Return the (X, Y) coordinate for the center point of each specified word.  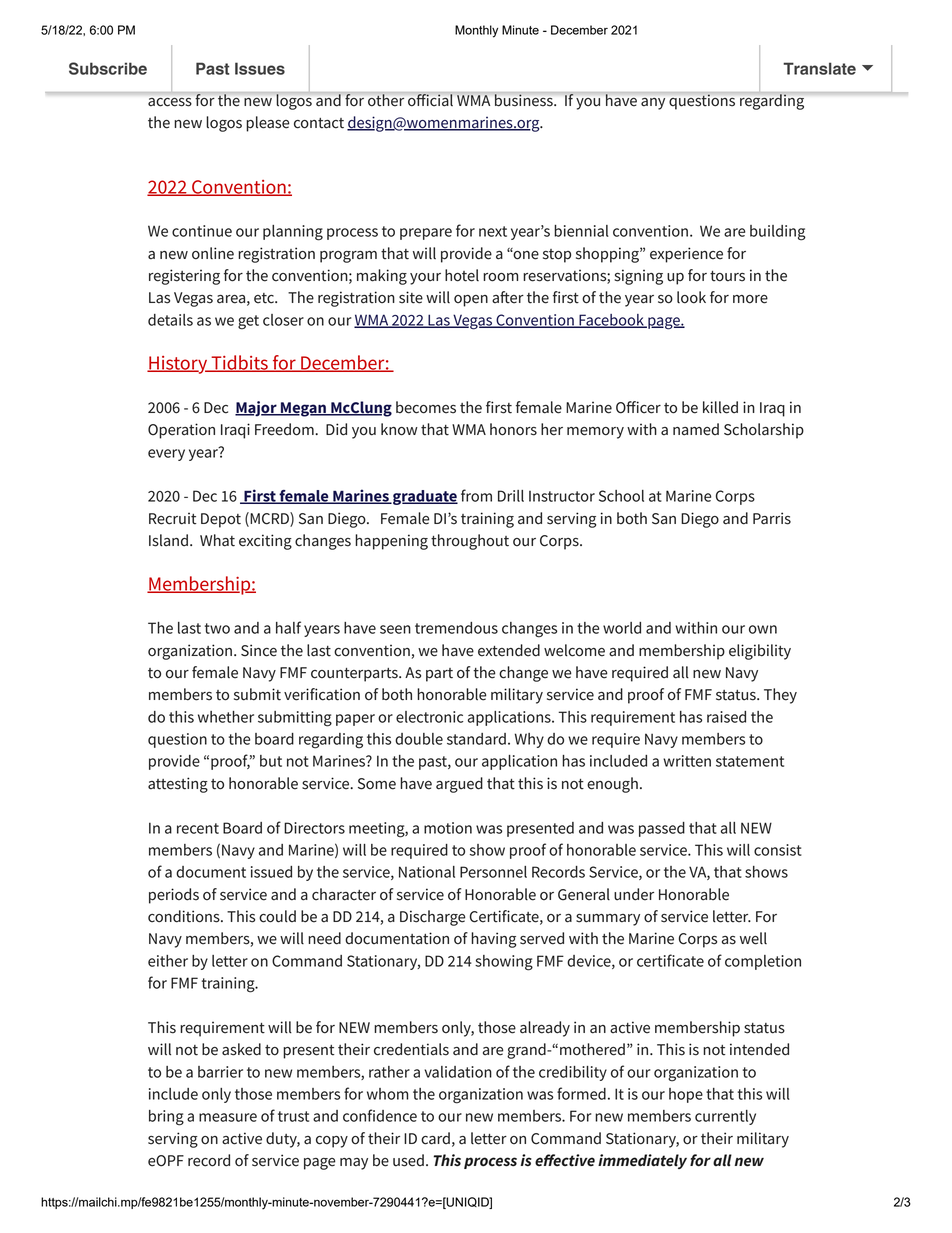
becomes (426, 407)
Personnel (493, 872)
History (178, 365)
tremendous (456, 628)
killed (720, 407)
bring (166, 1118)
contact (319, 123)
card (435, 1138)
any (653, 104)
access (170, 102)
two (217, 628)
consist (778, 850)
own (763, 629)
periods (174, 896)
